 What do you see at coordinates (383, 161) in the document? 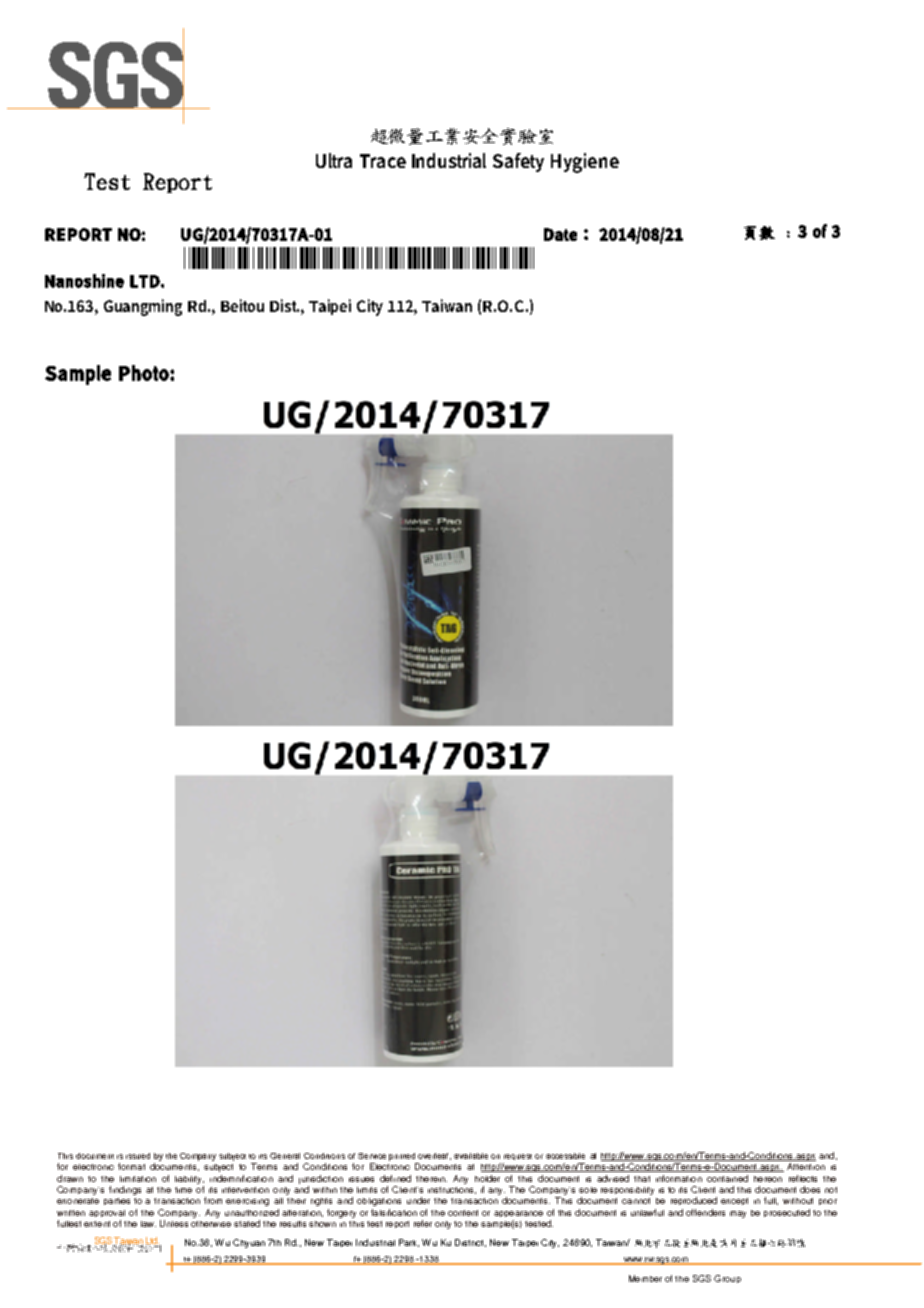
I see `Trace` at bounding box center [383, 161].
